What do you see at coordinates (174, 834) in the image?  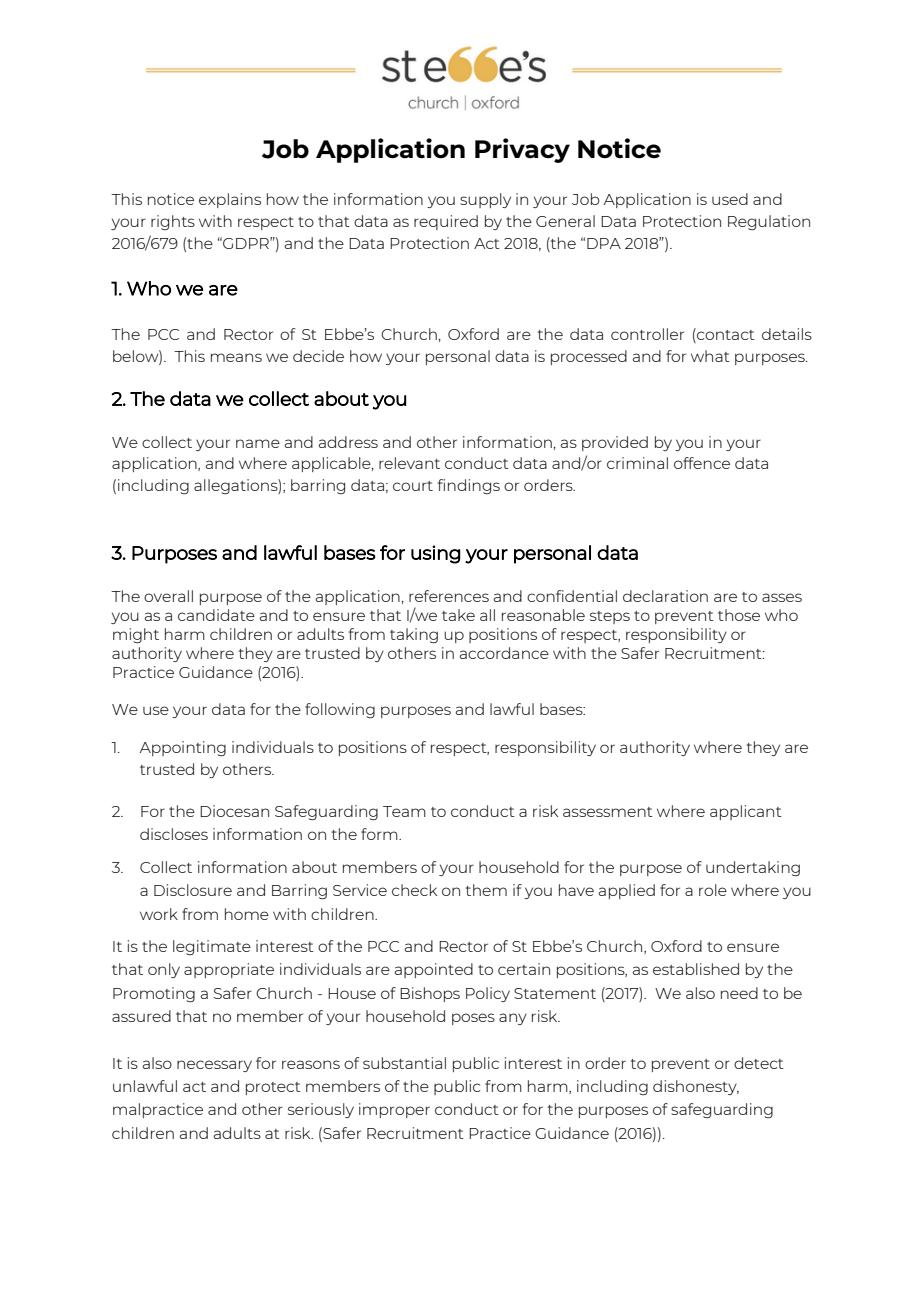 I see `discloses` at bounding box center [174, 834].
